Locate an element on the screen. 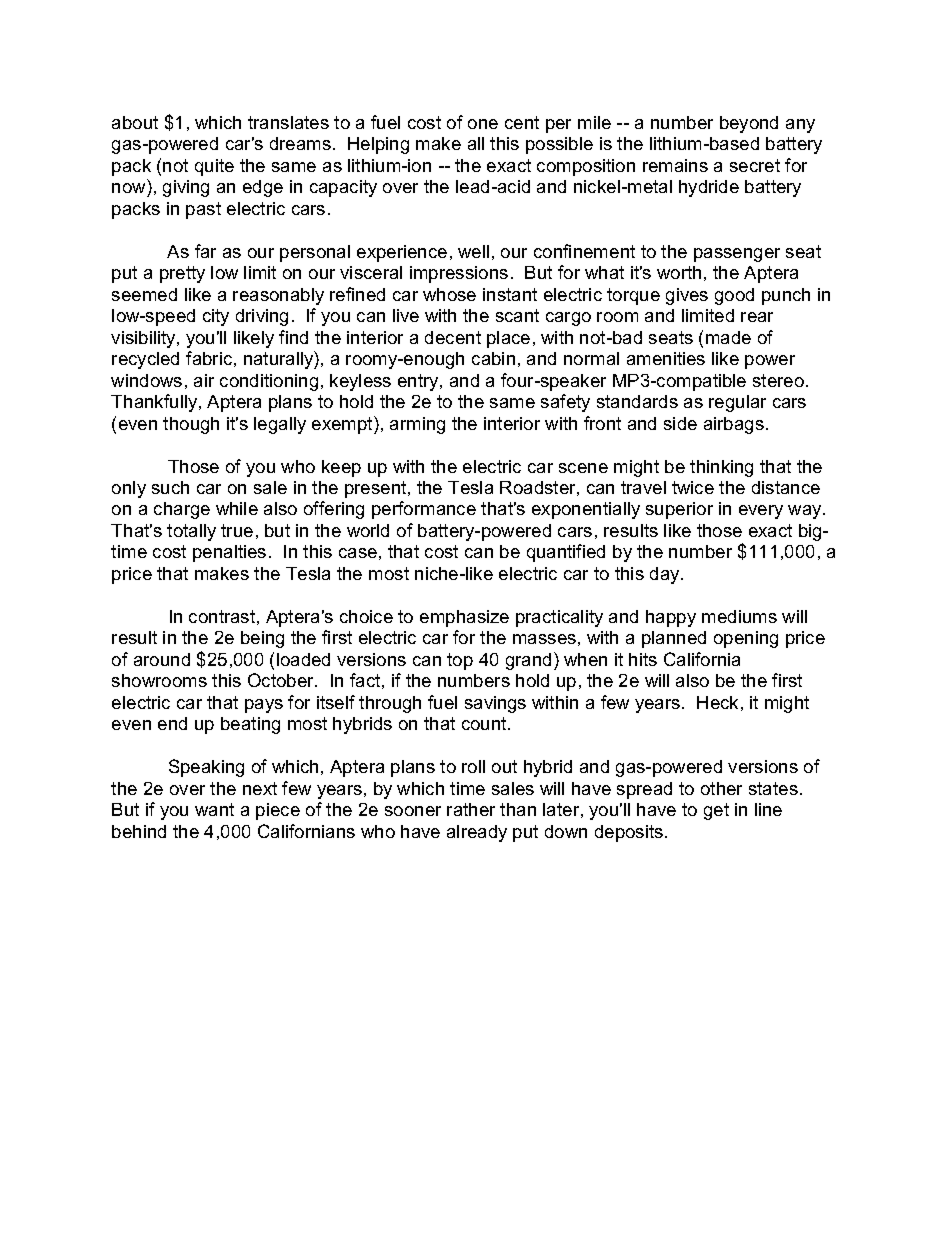  quite is located at coordinates (214, 167).
